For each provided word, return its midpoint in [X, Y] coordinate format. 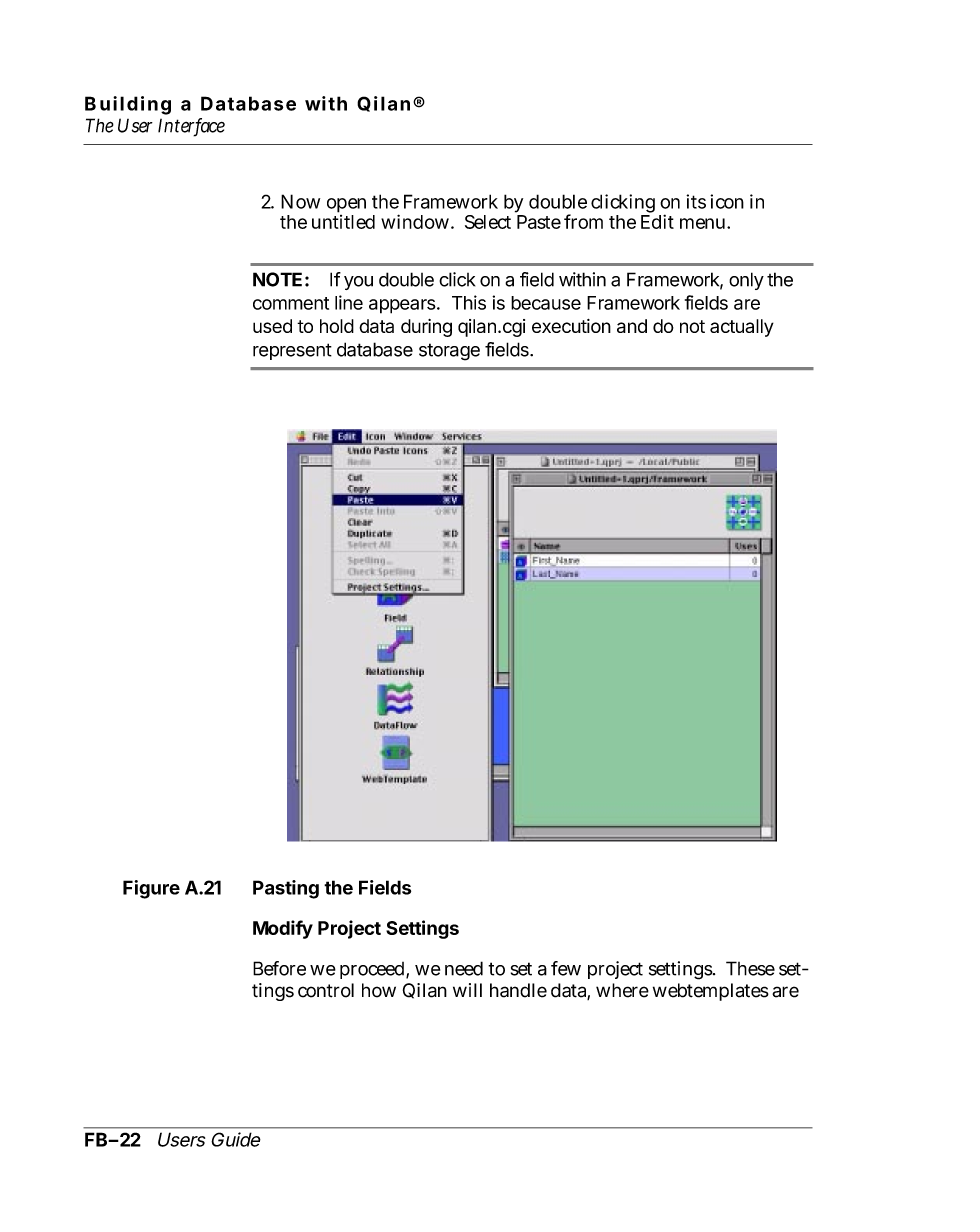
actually [742, 328]
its [696, 201]
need [464, 968]
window [416, 221]
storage [449, 352]
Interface [191, 126]
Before [279, 968]
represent [292, 351]
